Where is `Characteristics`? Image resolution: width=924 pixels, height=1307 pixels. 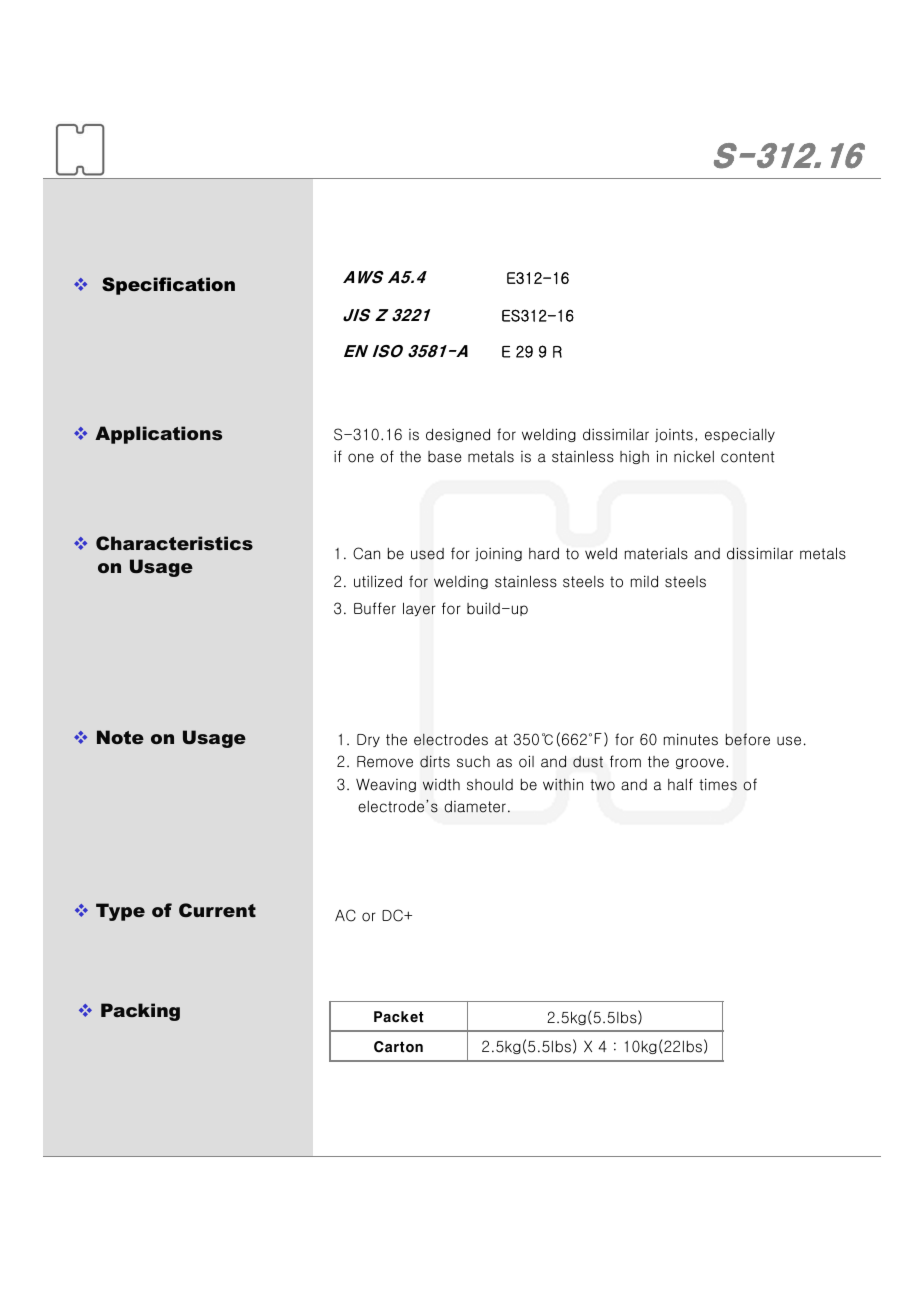
Characteristics is located at coordinates (174, 543).
